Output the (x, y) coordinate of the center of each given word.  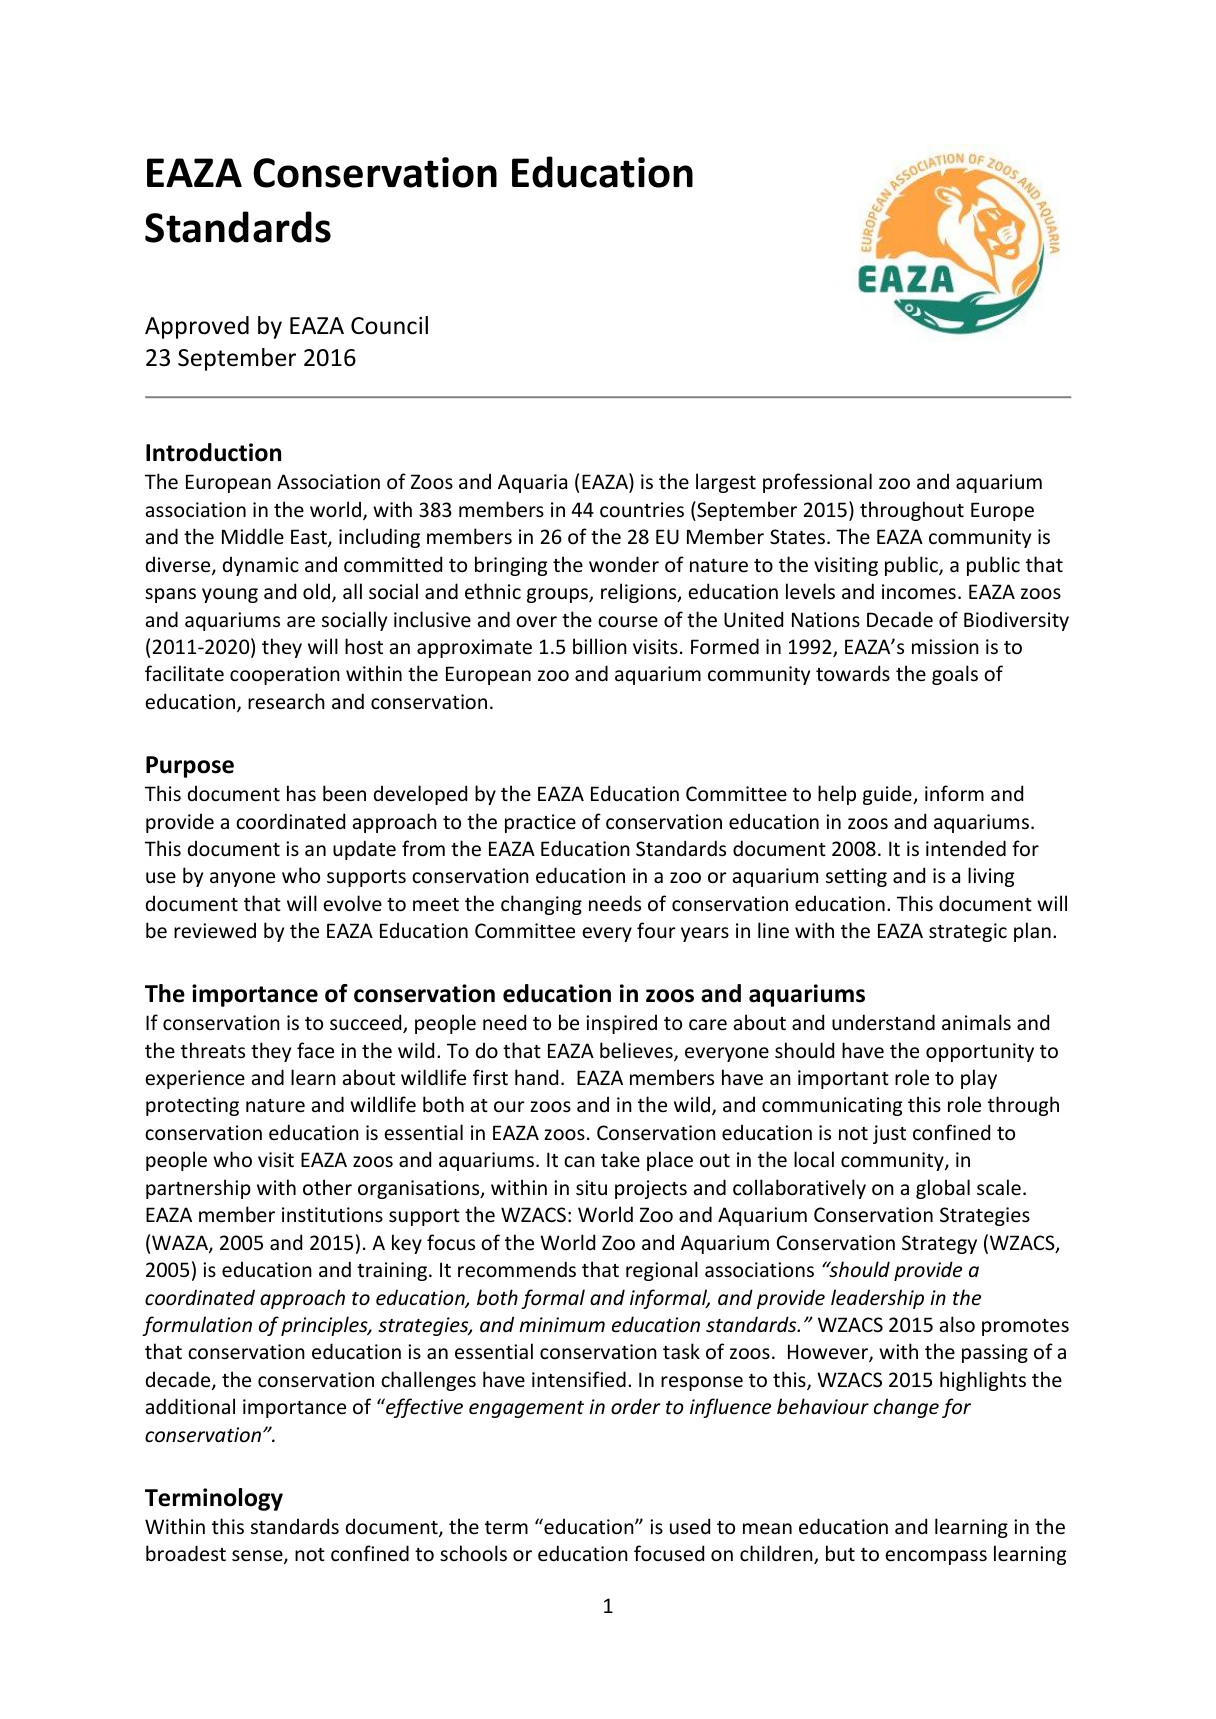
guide (888, 795)
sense (258, 1557)
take (620, 1159)
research (286, 701)
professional (817, 483)
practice (540, 823)
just (889, 1134)
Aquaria (532, 483)
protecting (192, 1106)
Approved (197, 327)
